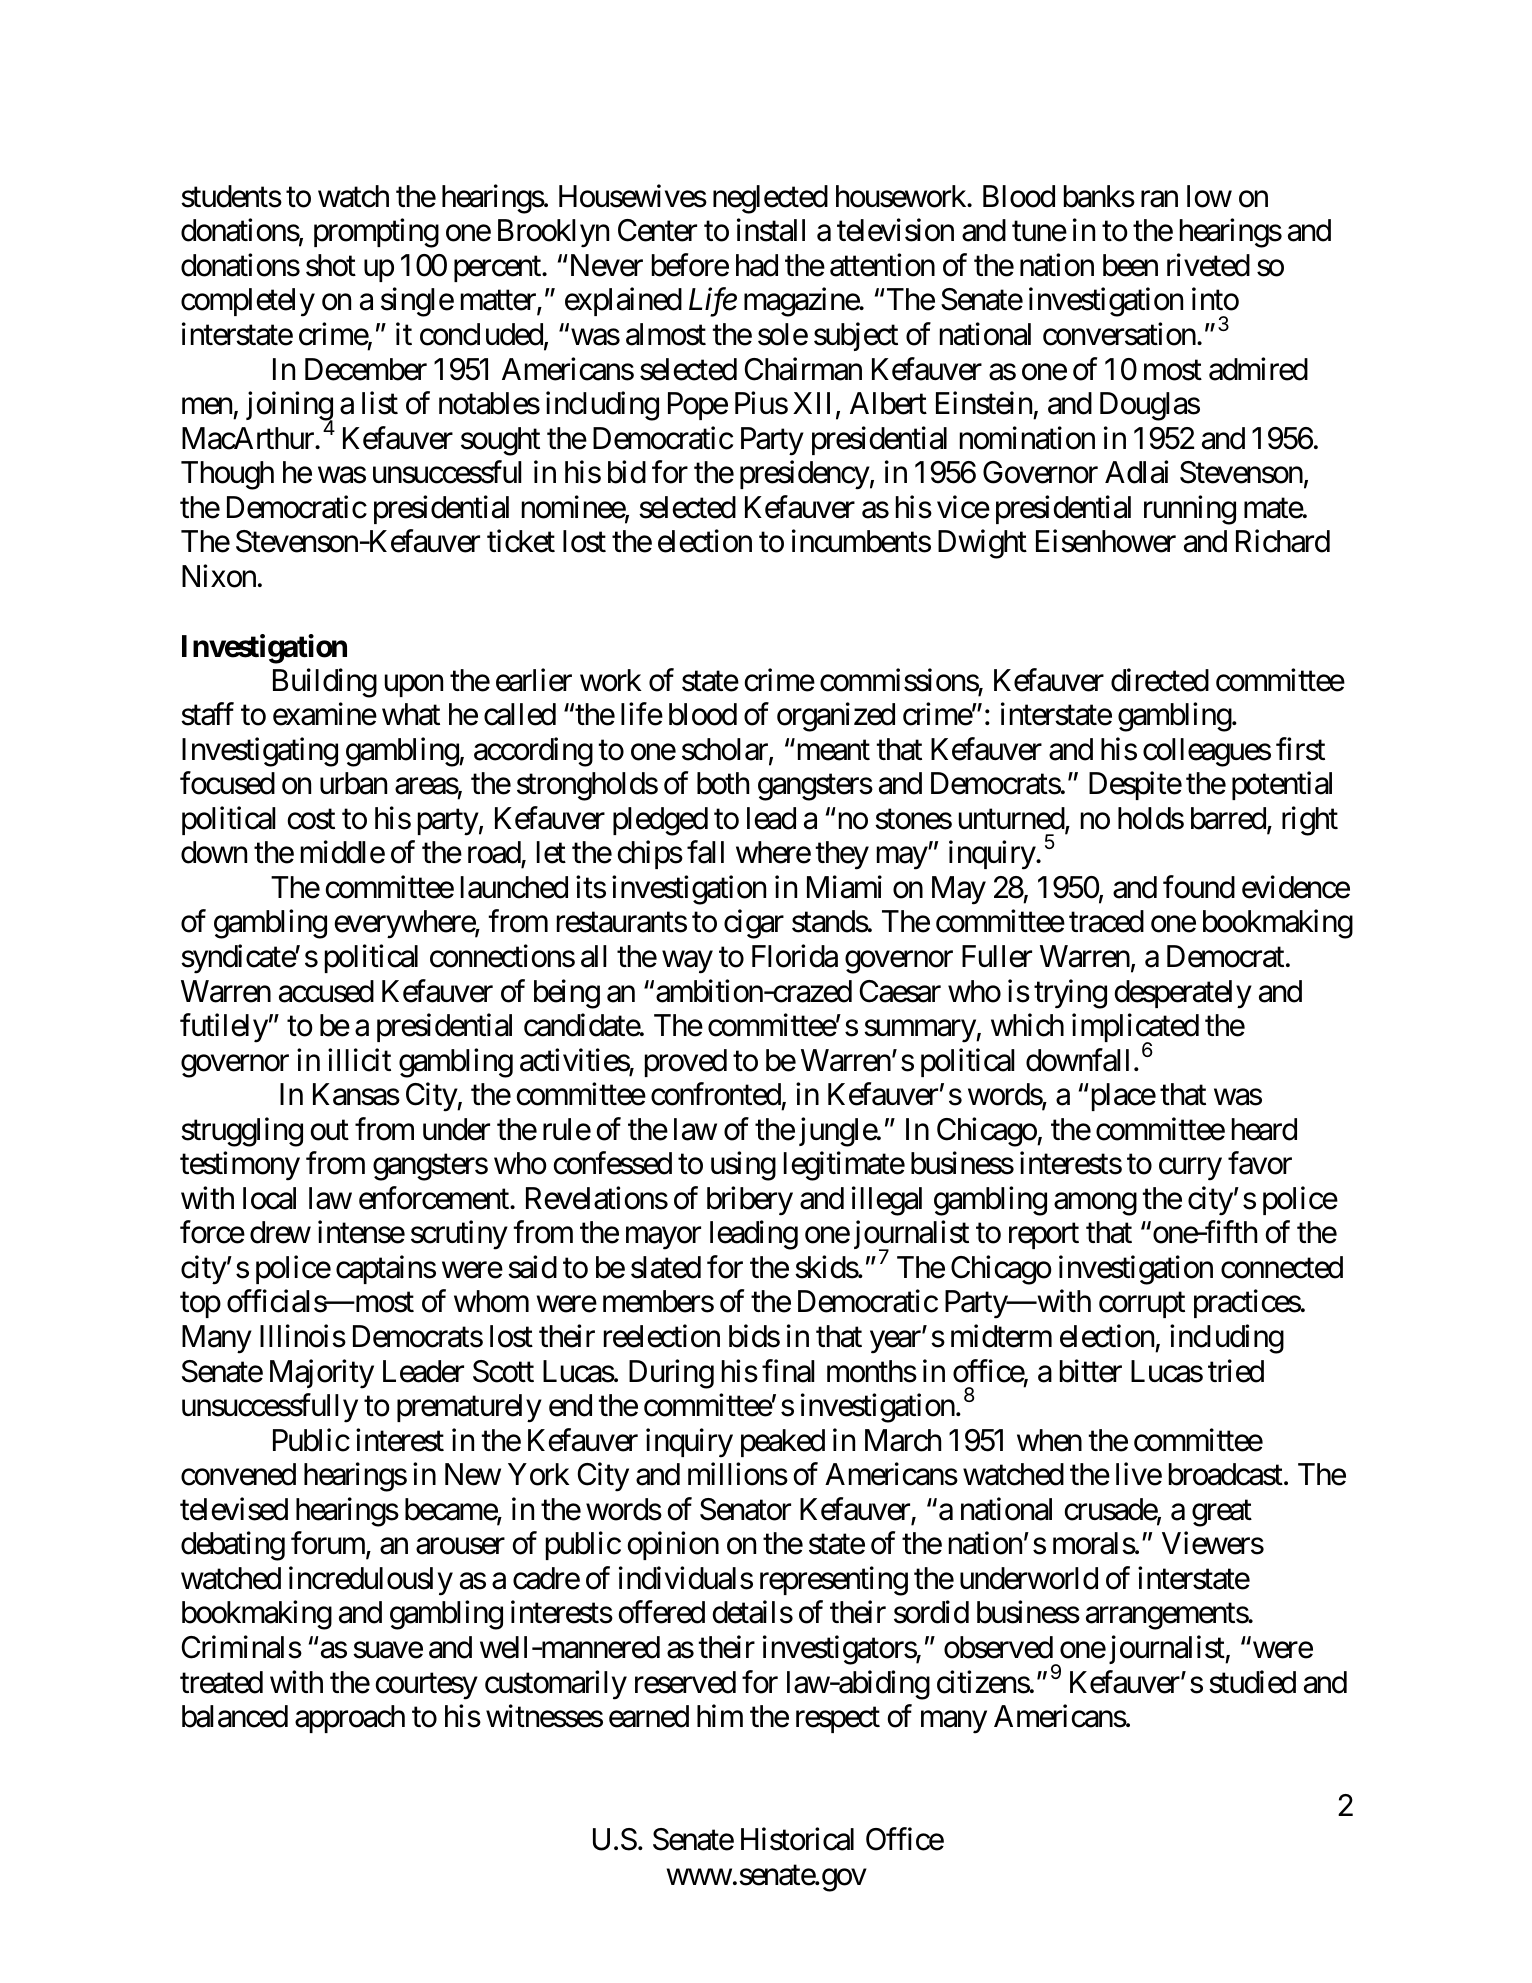  What do you see at coordinates (331, 265) in the screenshot?
I see `shot` at bounding box center [331, 265].
